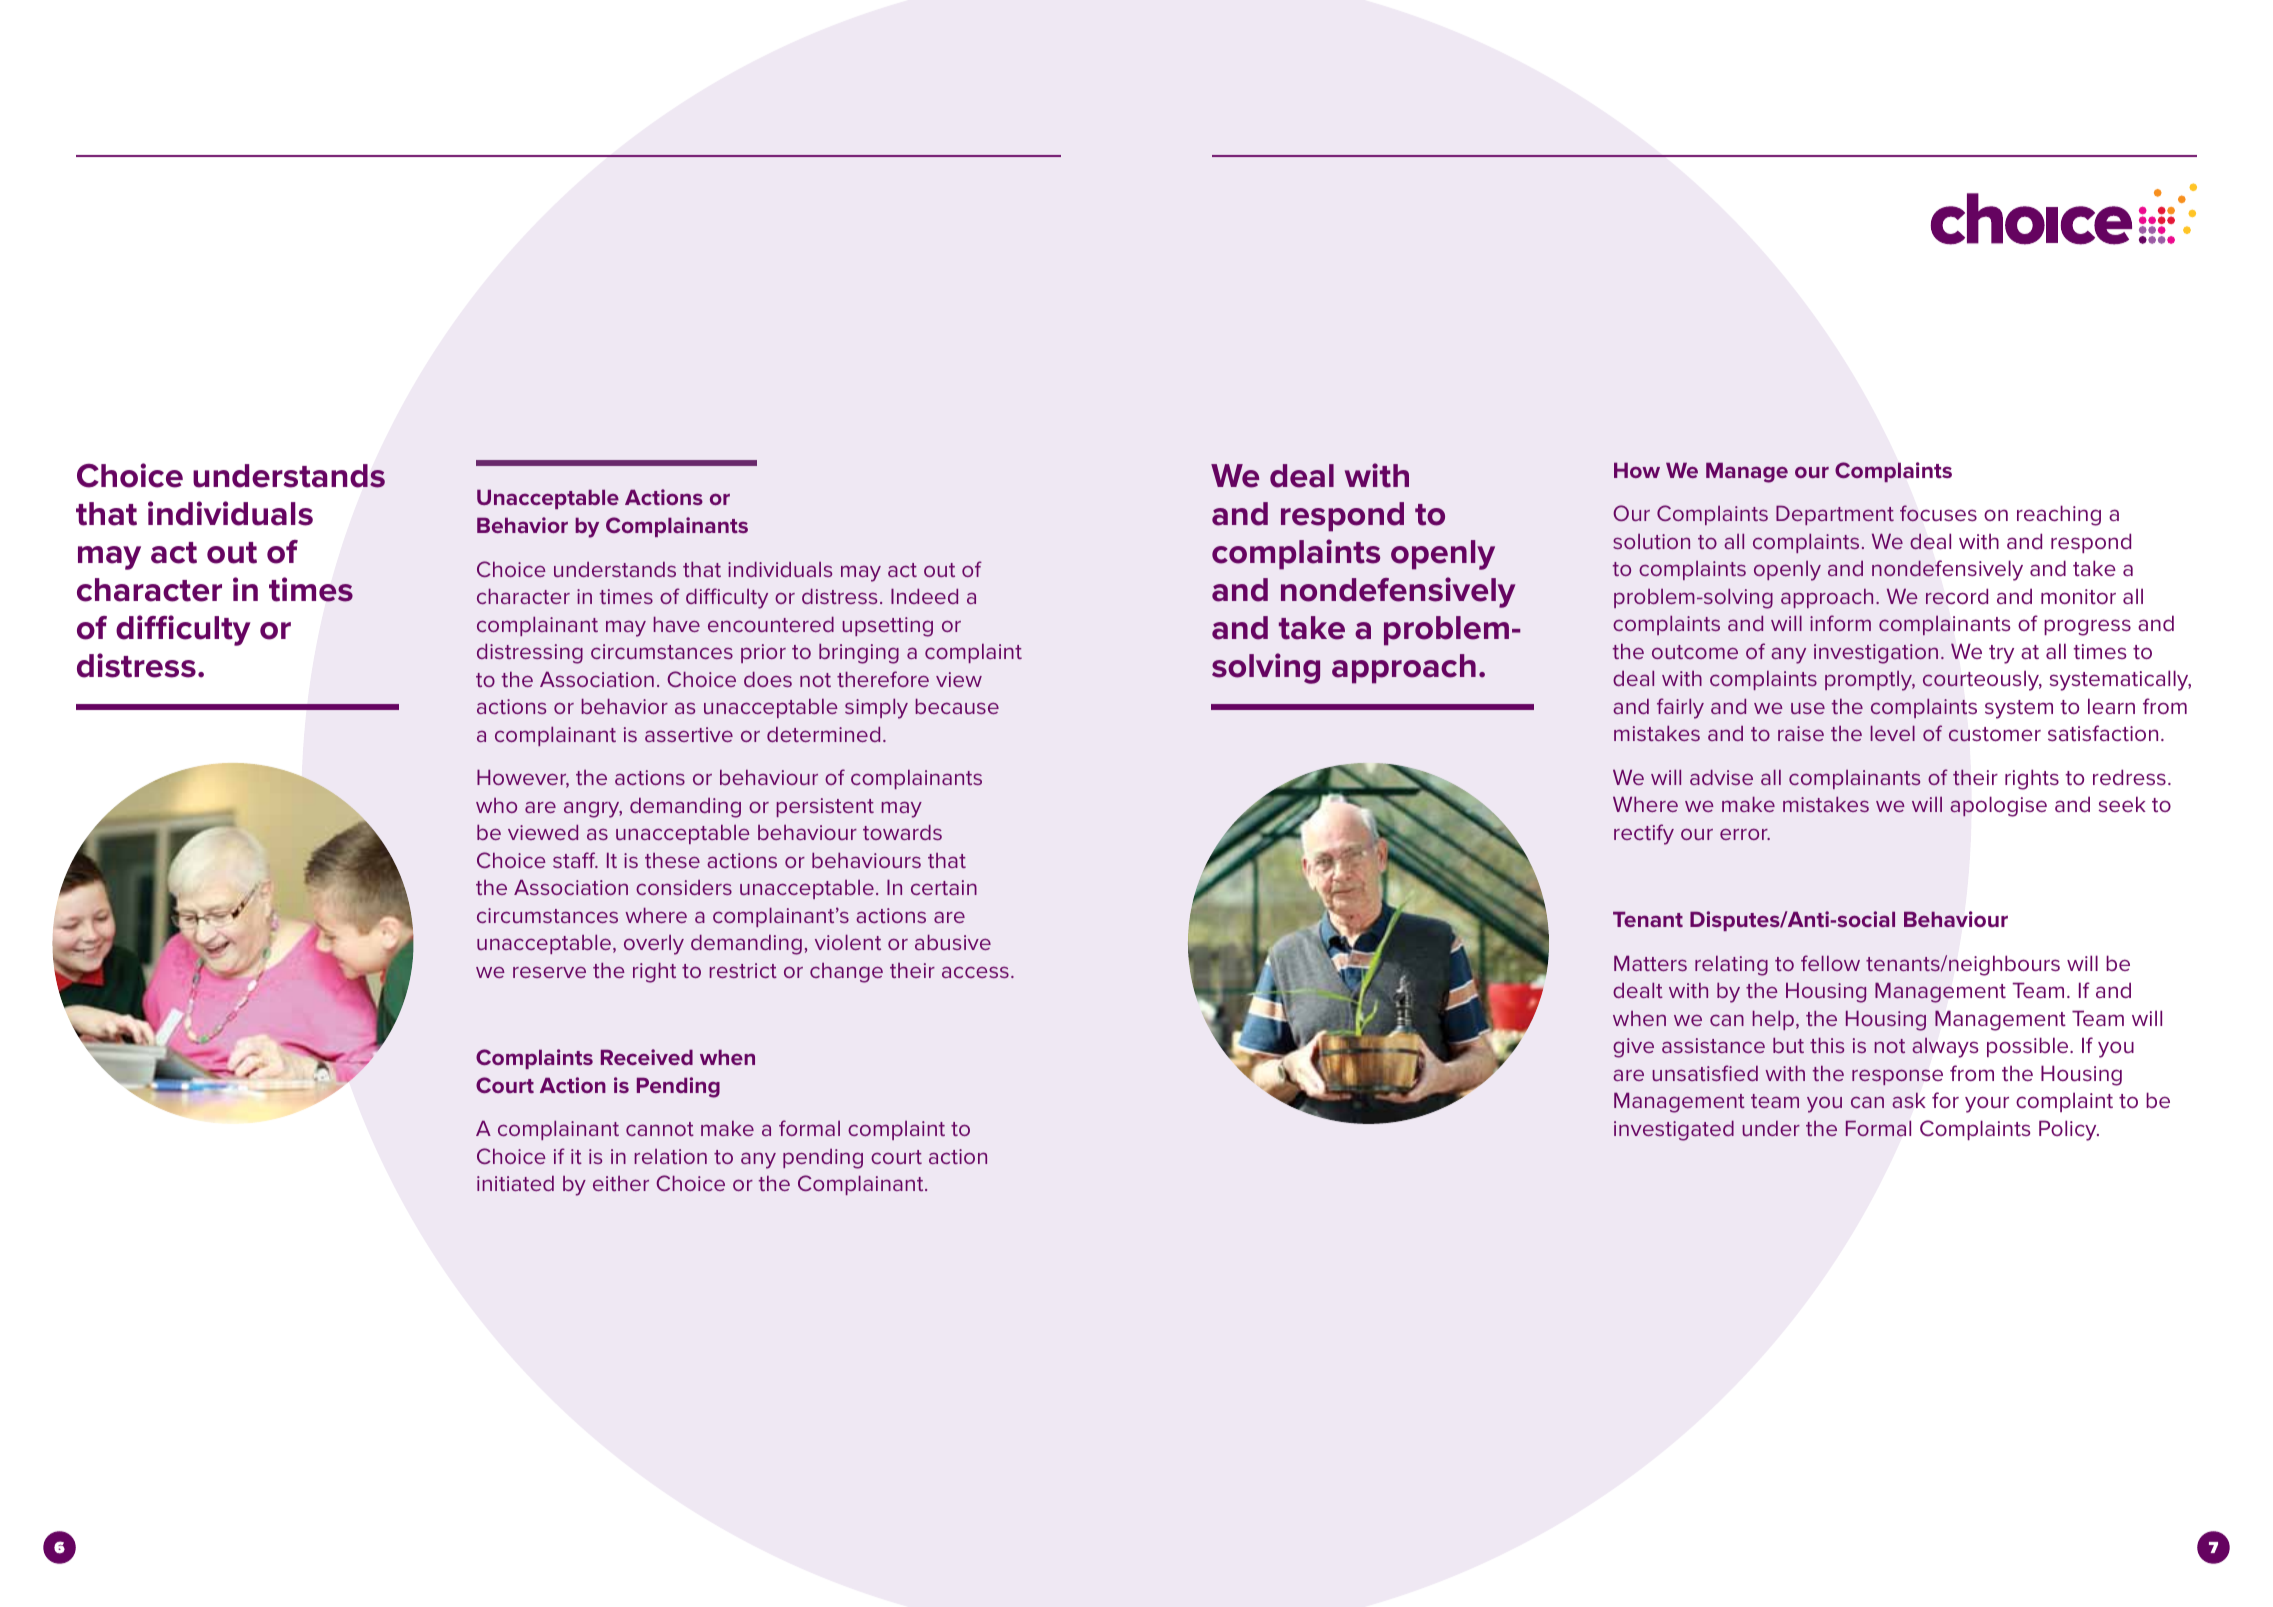 This screenshot has height=1607, width=2273. What do you see at coordinates (924, 596) in the screenshot?
I see `Indeed` at bounding box center [924, 596].
